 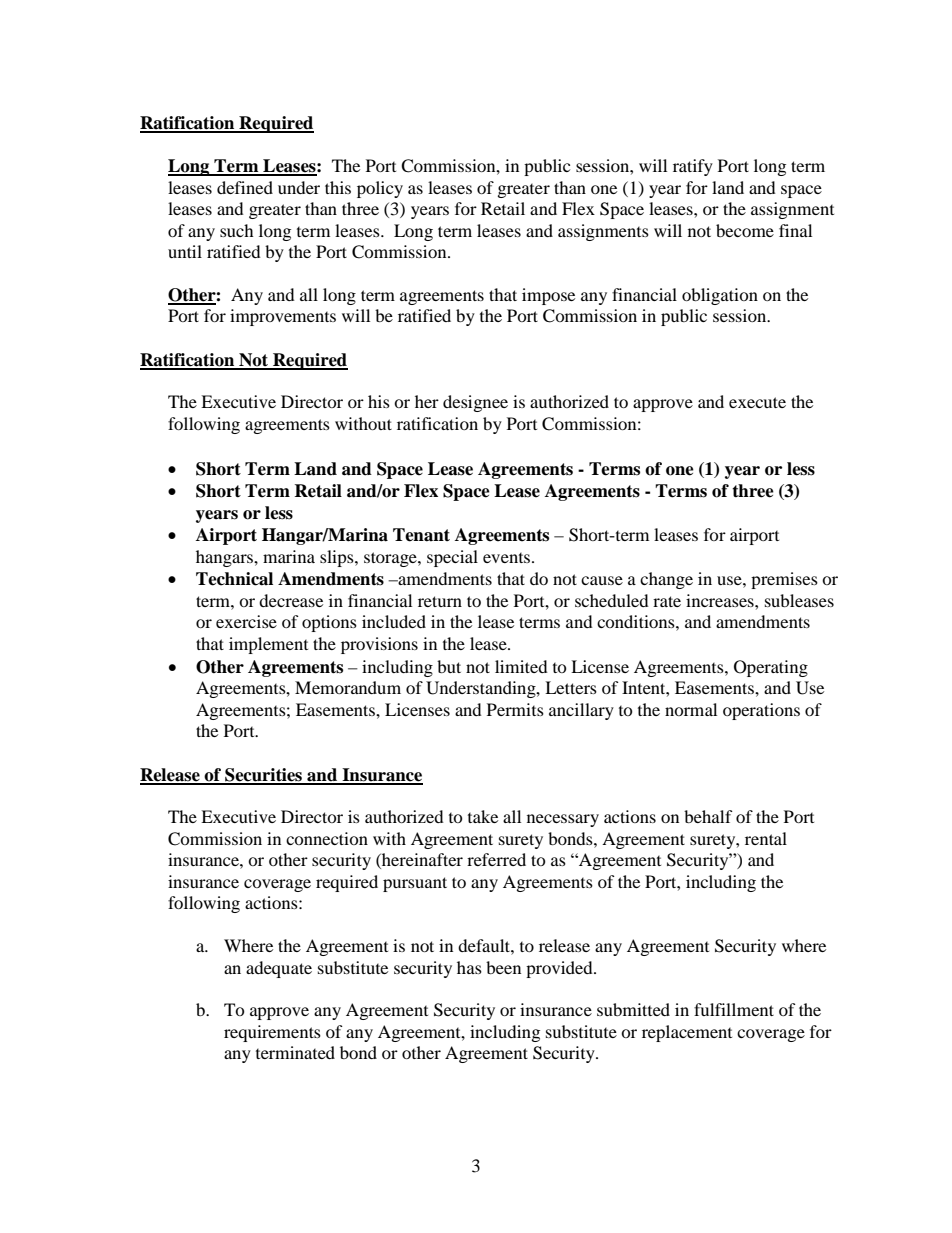 I want to click on policy, so click(x=380, y=189).
